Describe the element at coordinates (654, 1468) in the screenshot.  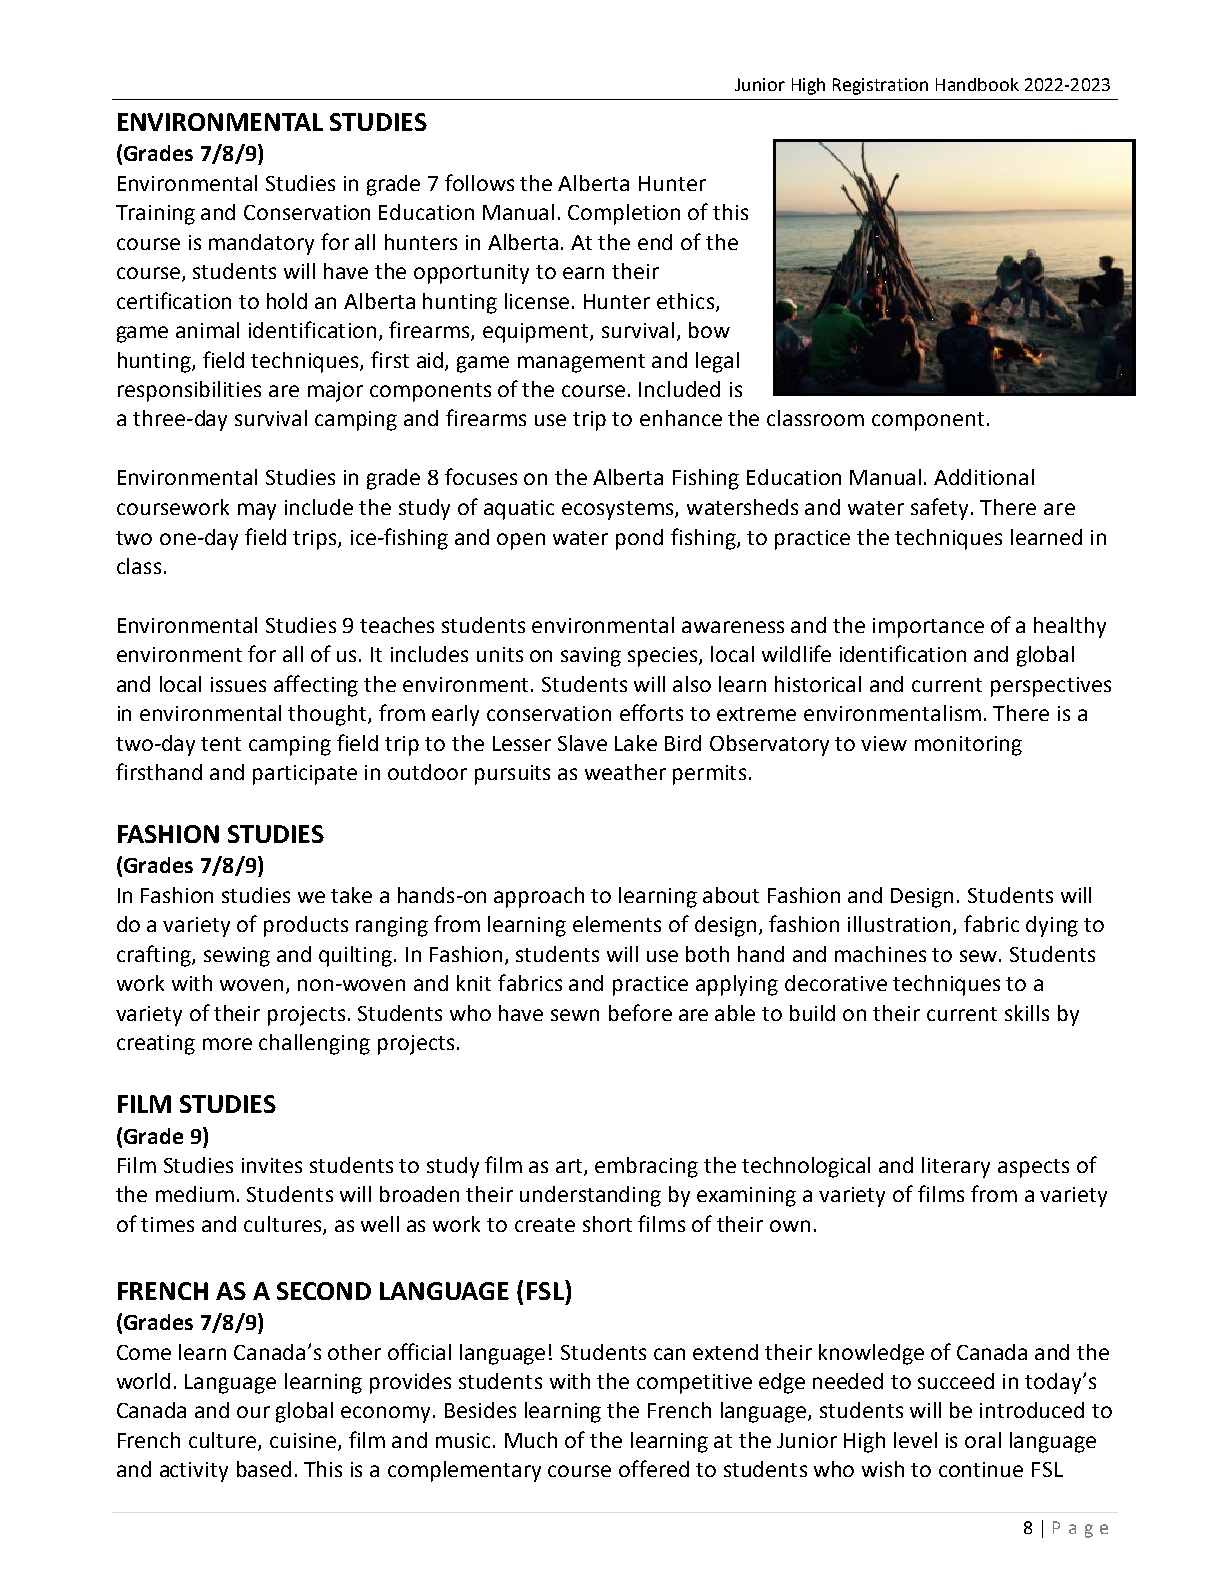
I see `offered` at that location.
